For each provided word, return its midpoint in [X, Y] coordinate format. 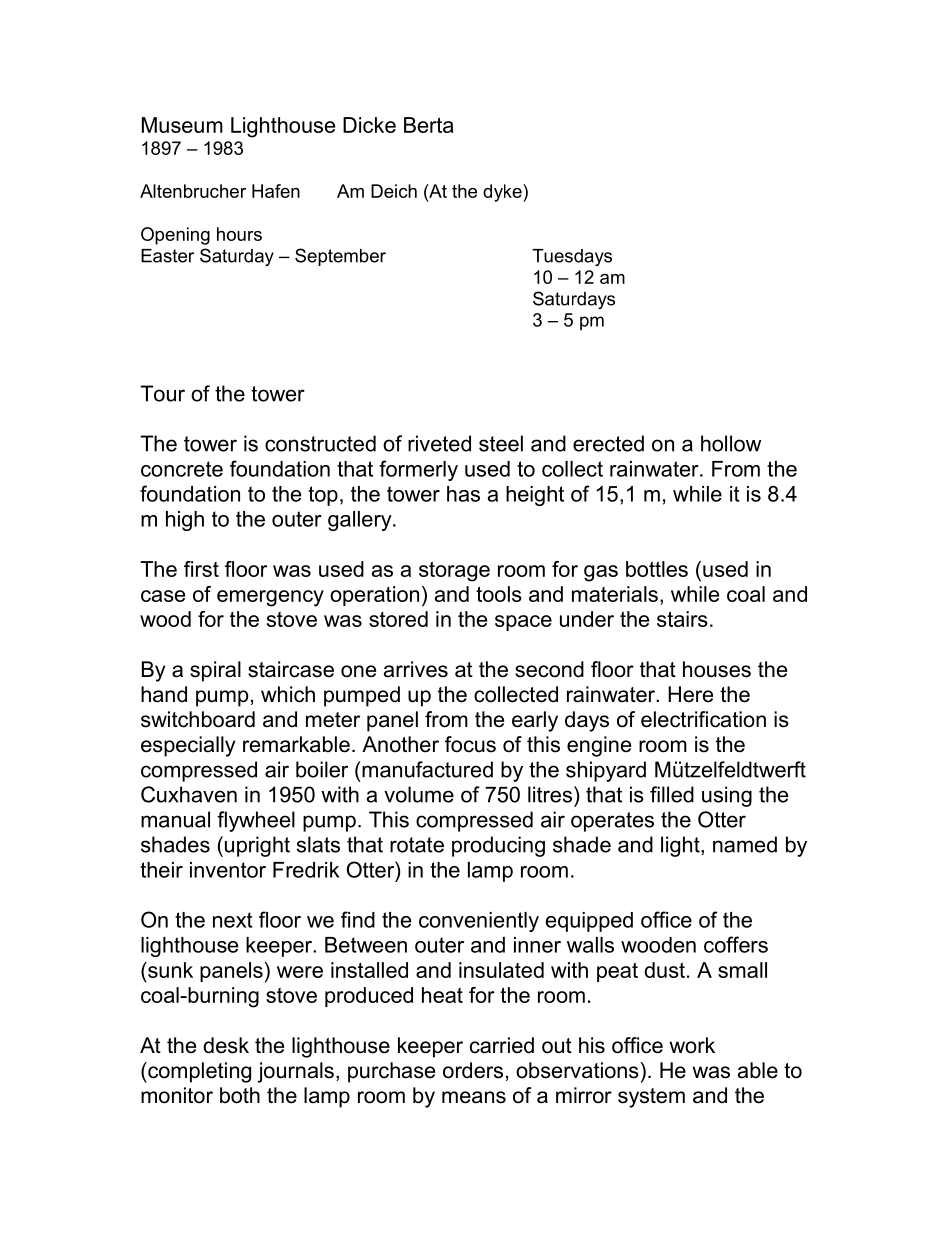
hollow [731, 443]
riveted [439, 443]
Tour [162, 393]
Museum [182, 125]
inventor [228, 870]
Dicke [369, 125]
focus [470, 744]
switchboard [198, 719]
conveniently [479, 922]
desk [226, 1045]
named [745, 844]
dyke [503, 193]
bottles [657, 569]
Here [690, 694]
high [185, 521]
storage [454, 571]
